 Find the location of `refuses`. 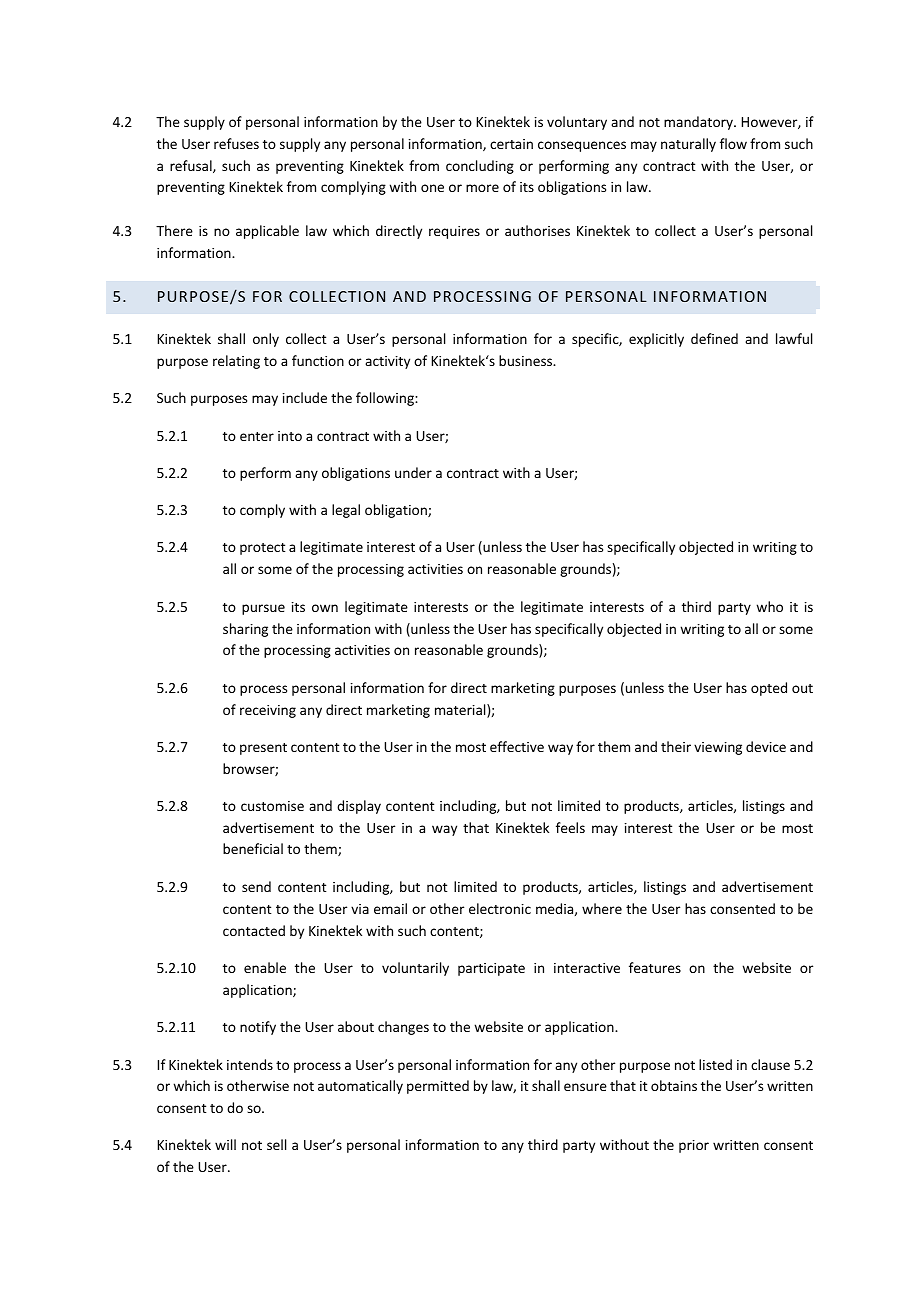

refuses is located at coordinates (236, 143).
